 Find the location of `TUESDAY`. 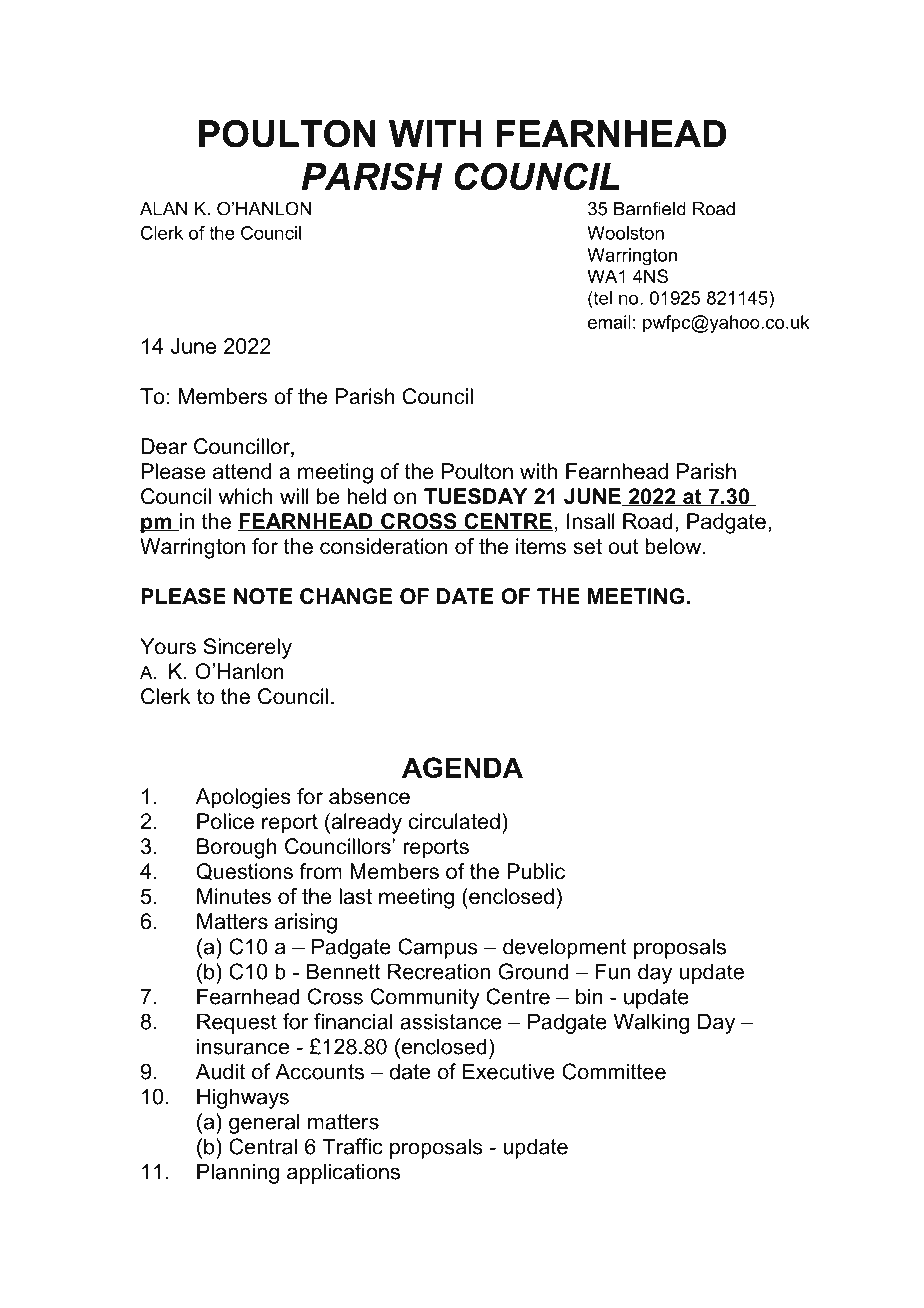

TUESDAY is located at coordinates (475, 496).
